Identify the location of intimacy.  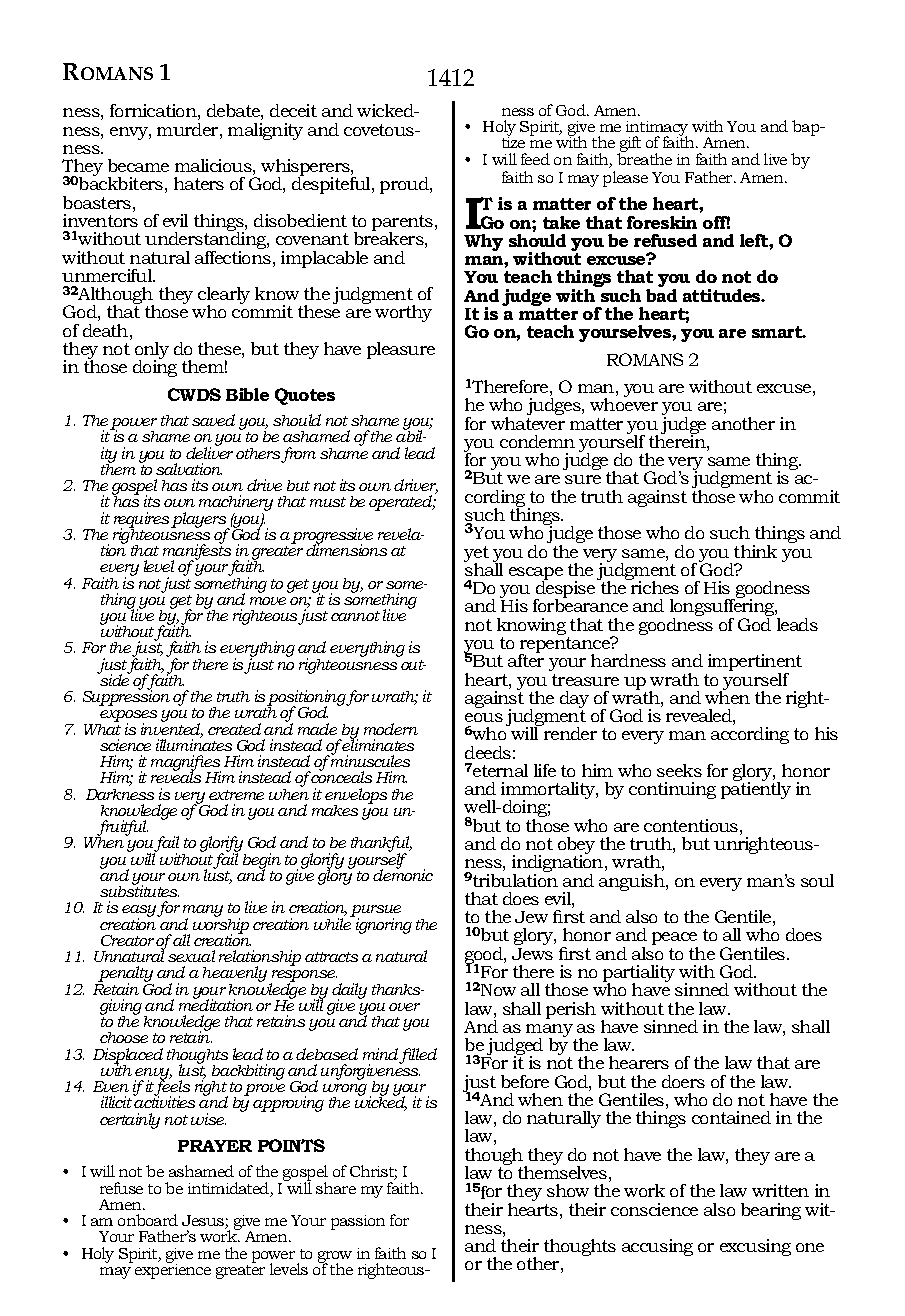
(657, 130).
